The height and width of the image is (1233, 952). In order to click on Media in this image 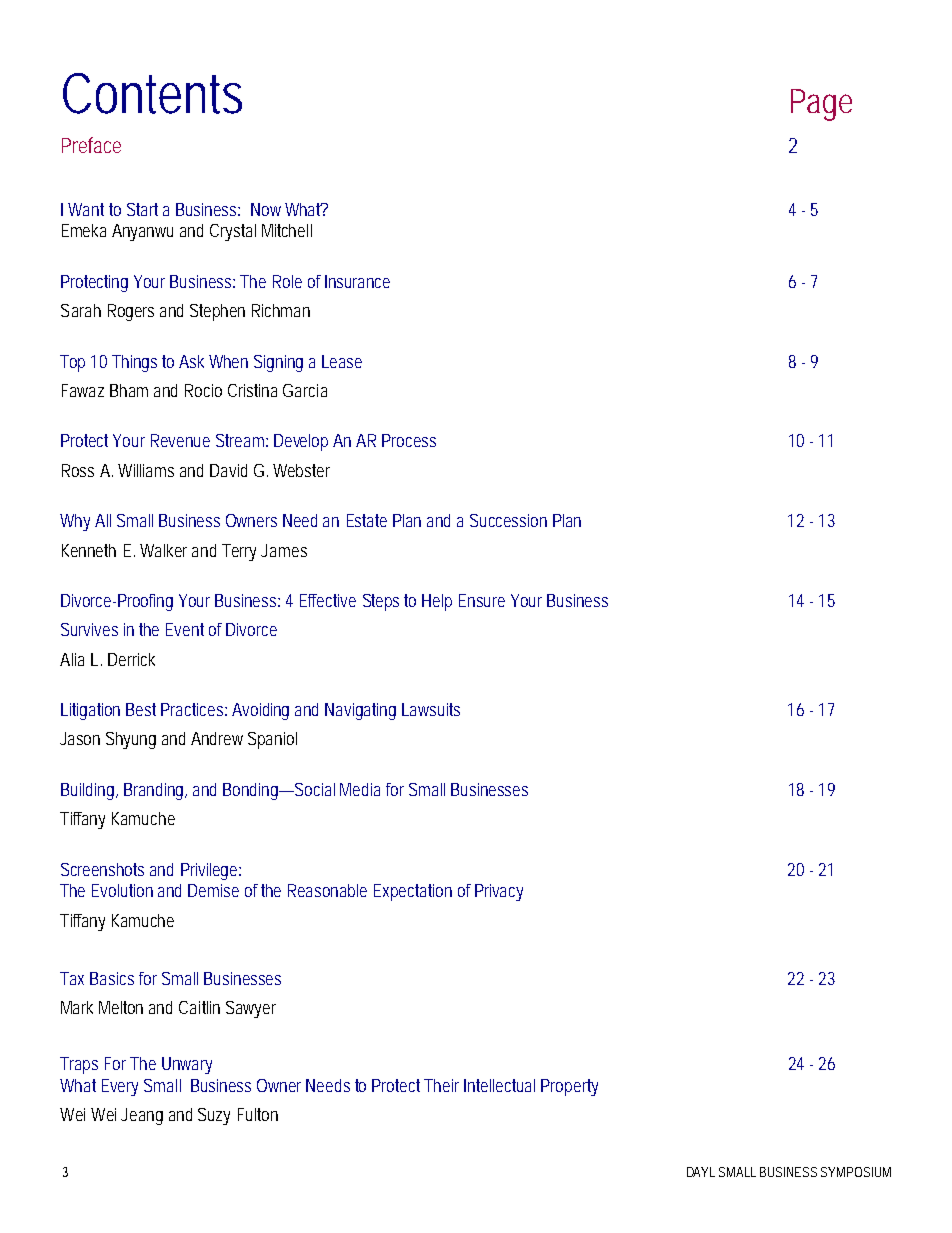, I will do `click(360, 789)`.
